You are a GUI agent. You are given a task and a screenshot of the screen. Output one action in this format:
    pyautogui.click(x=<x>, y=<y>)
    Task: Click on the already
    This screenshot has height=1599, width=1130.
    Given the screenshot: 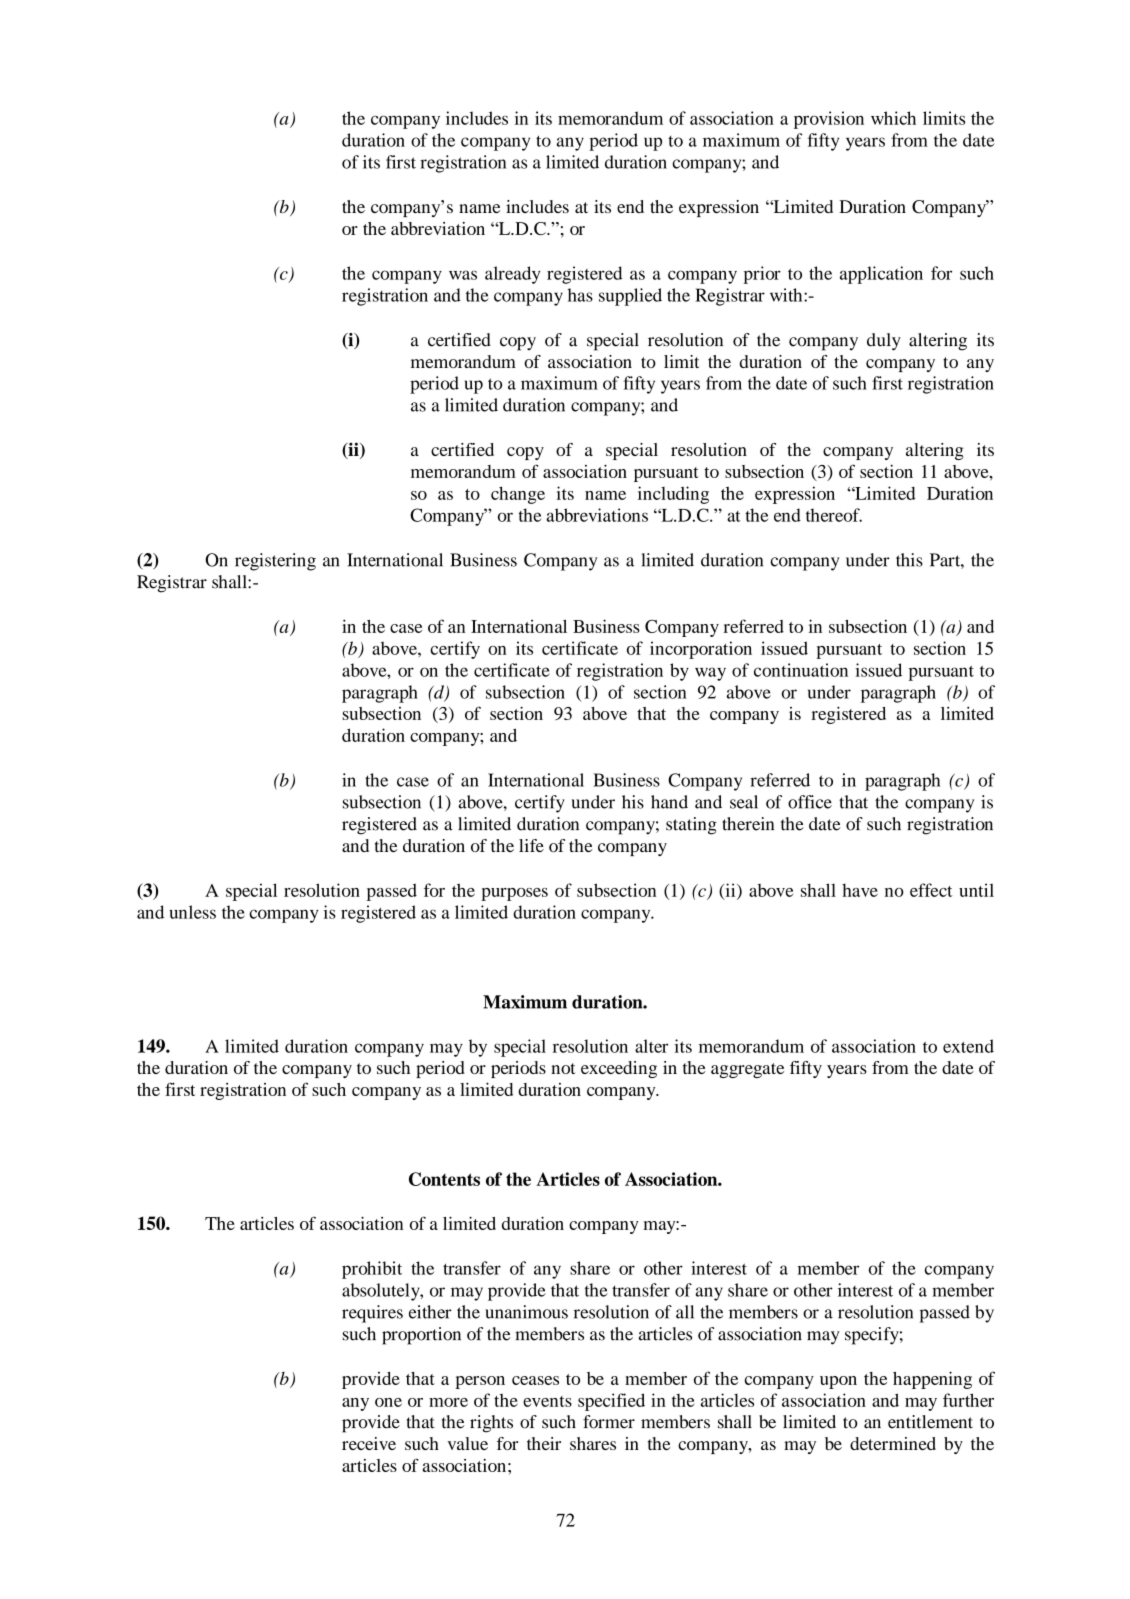 What is the action you would take?
    pyautogui.click(x=513, y=275)
